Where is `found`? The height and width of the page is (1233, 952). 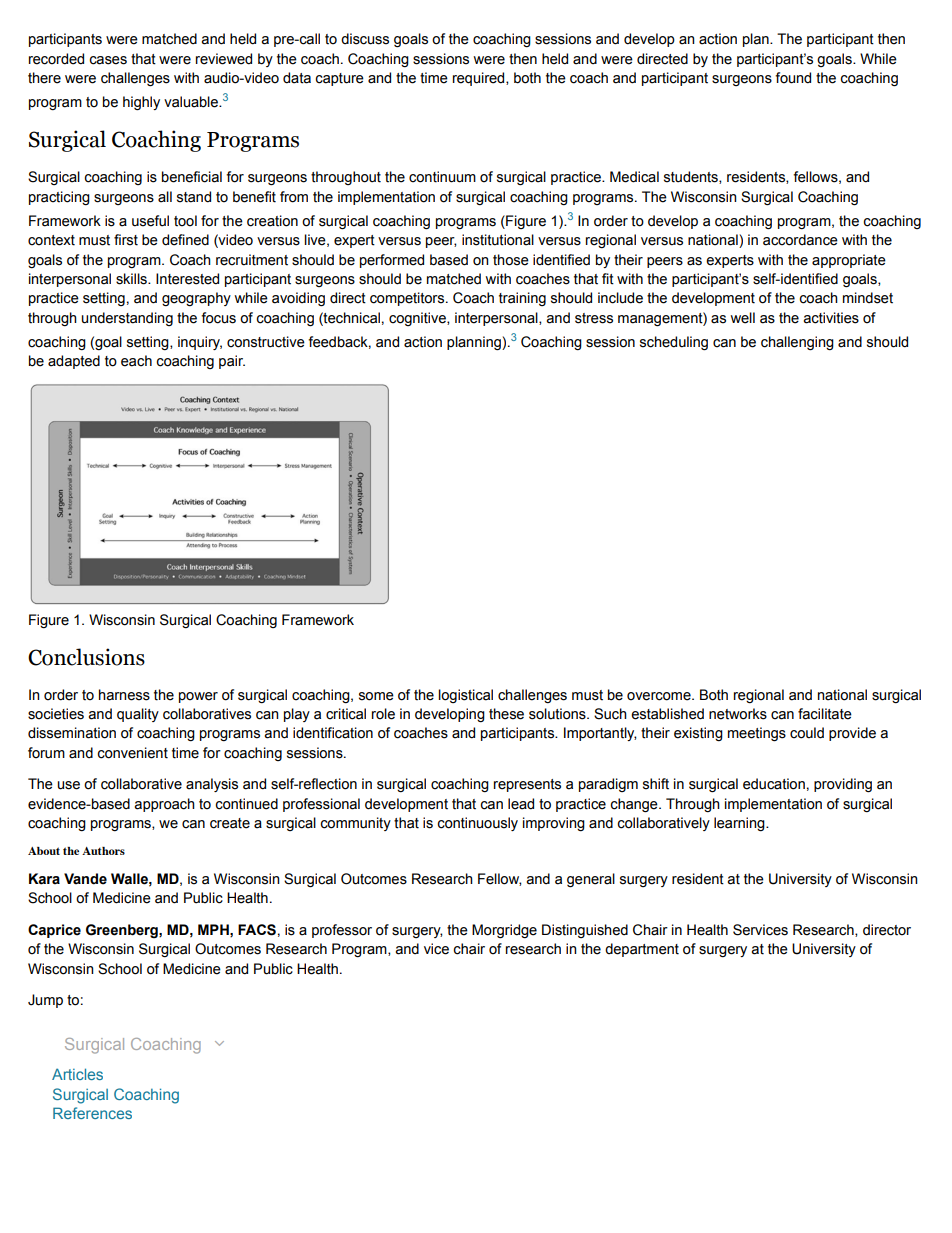
found is located at coordinates (793, 78).
